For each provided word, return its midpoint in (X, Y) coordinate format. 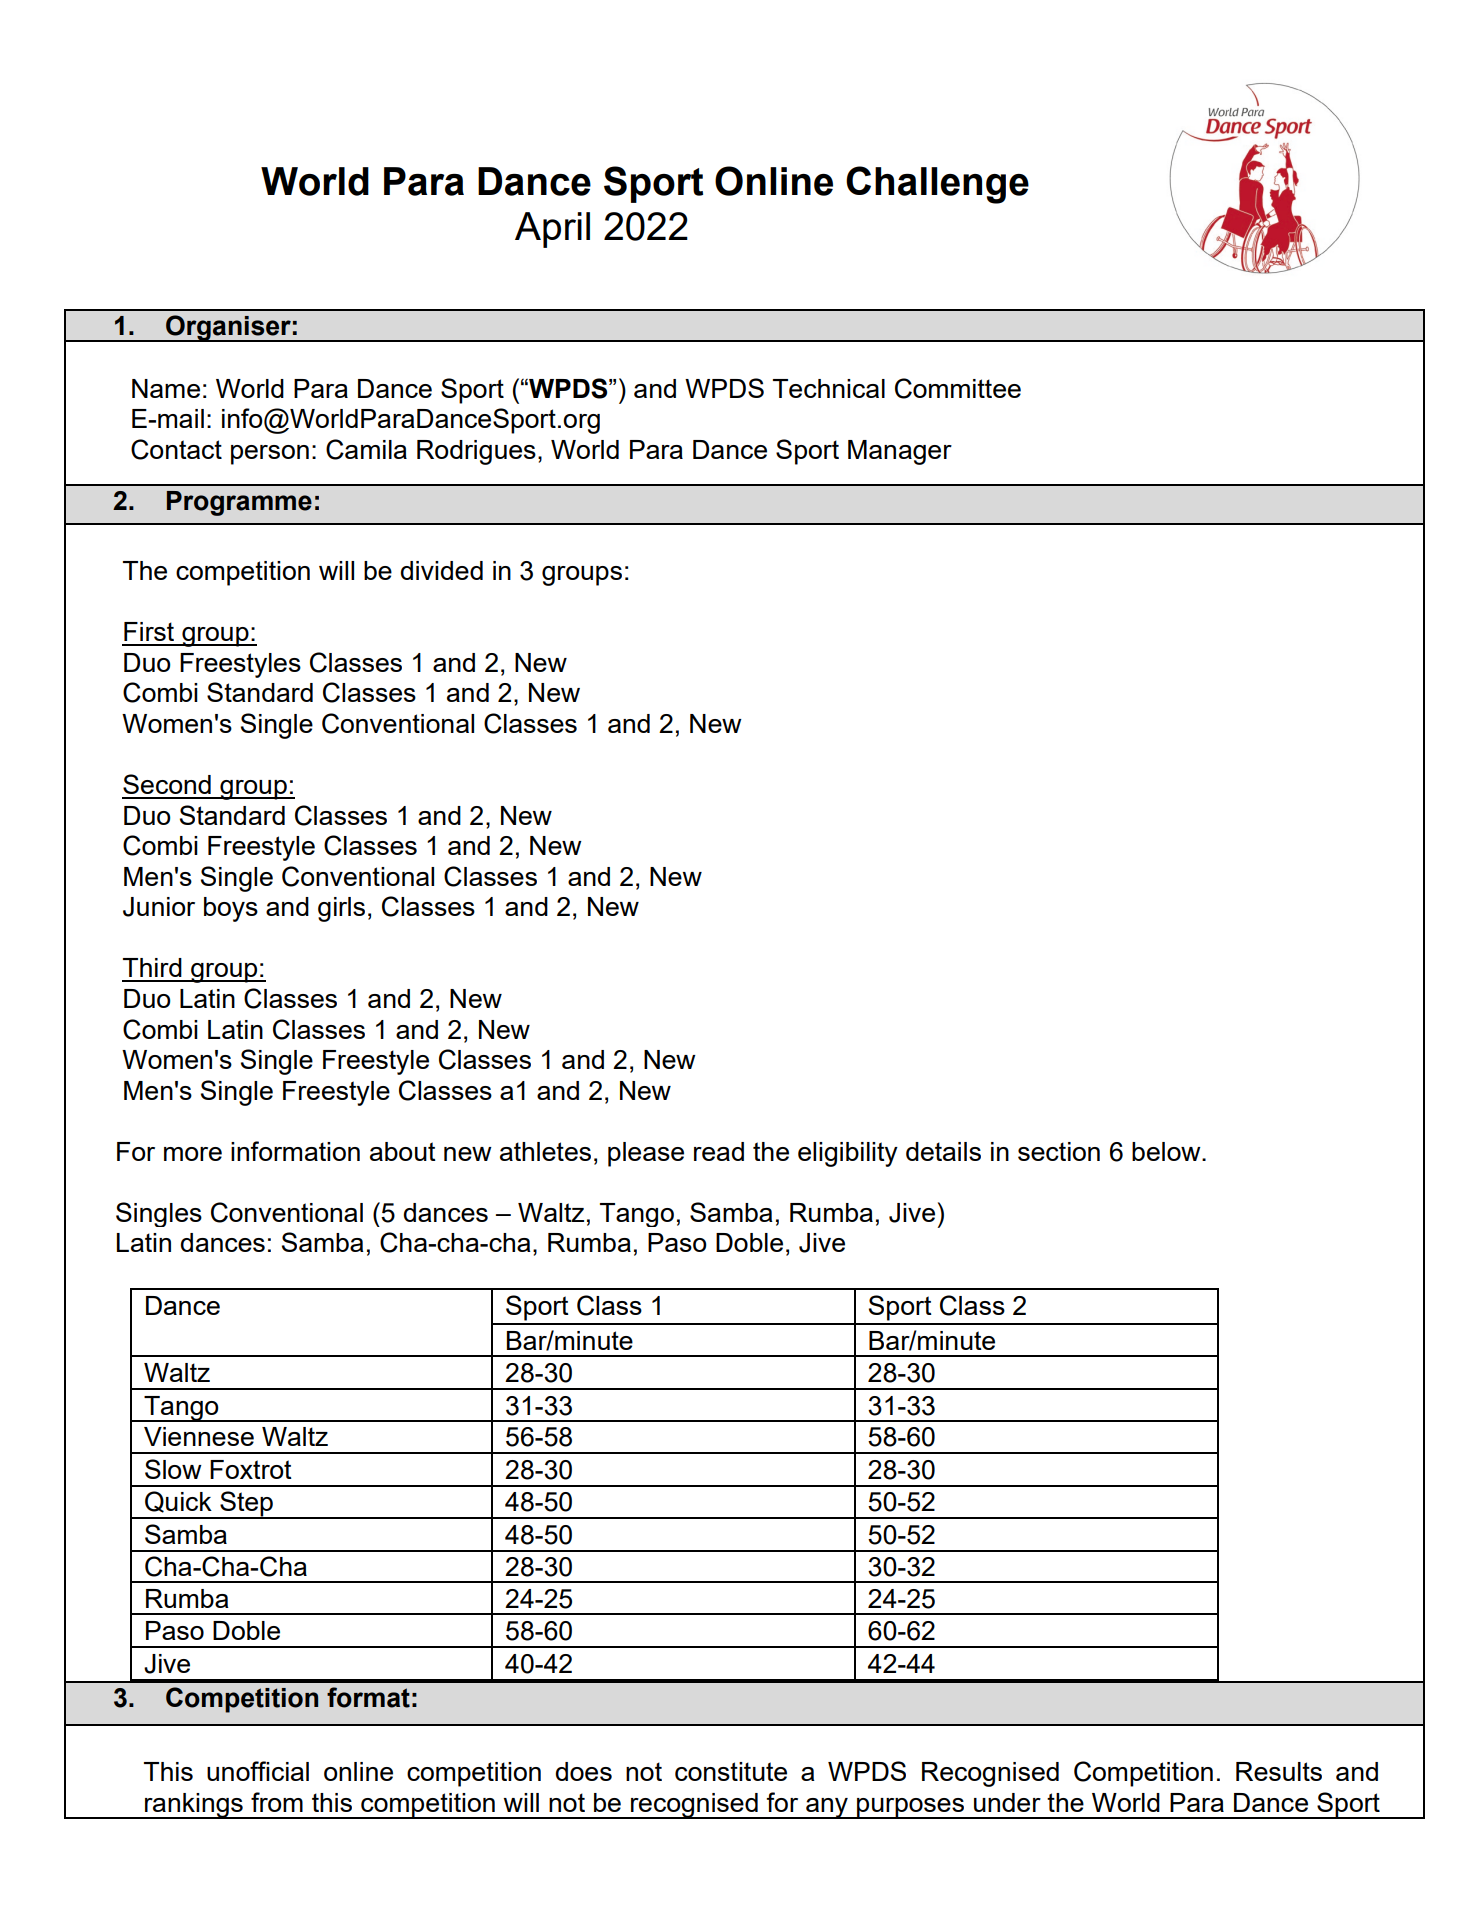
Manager (900, 452)
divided (442, 570)
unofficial (258, 1771)
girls (341, 909)
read (719, 1151)
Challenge (937, 185)
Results (1279, 1771)
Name (166, 388)
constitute (731, 1771)
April (552, 230)
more (193, 1154)
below (1167, 1151)
